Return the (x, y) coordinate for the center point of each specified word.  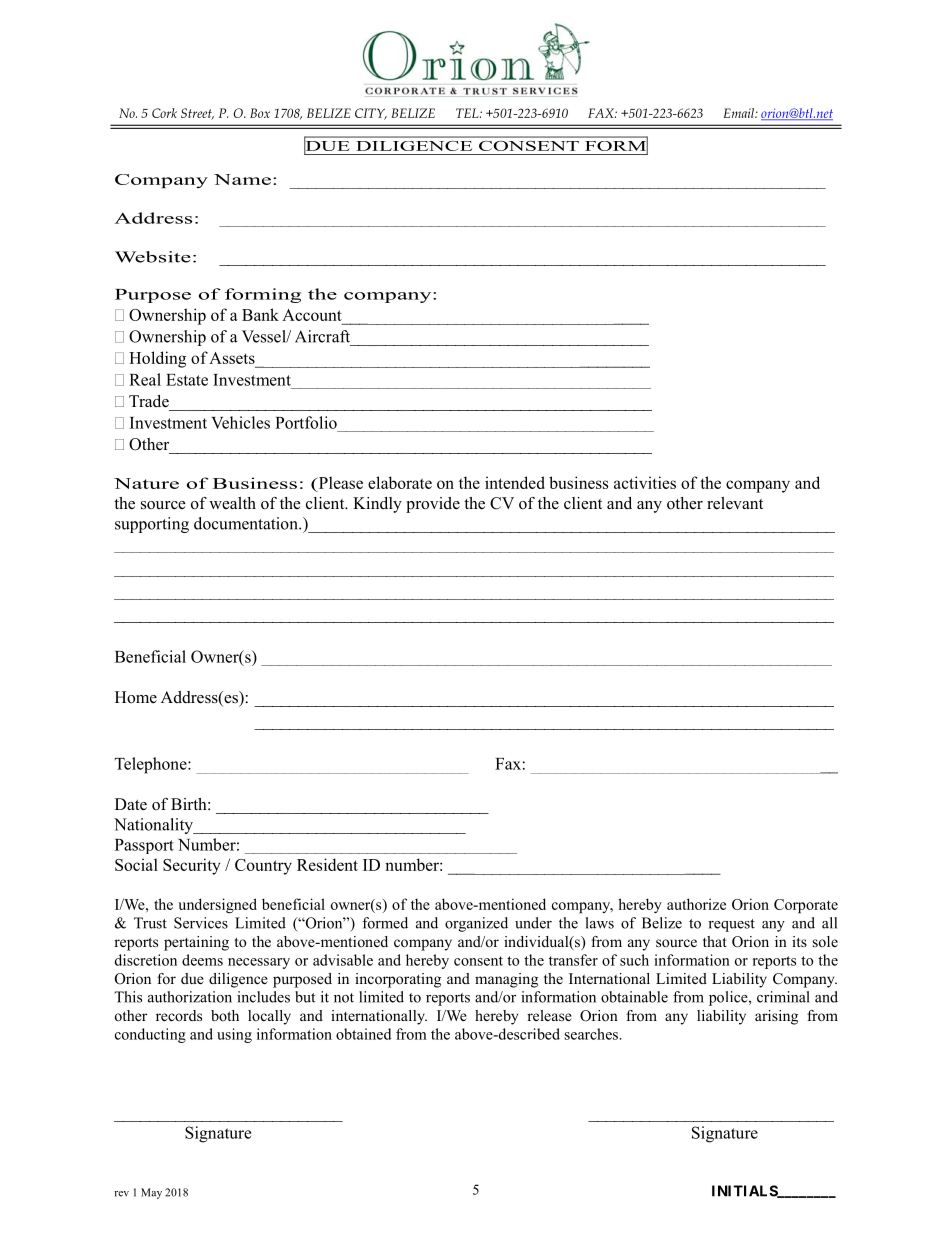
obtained (363, 1034)
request (731, 925)
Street (197, 114)
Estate (187, 380)
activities (645, 482)
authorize (696, 904)
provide (433, 505)
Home (136, 697)
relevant (735, 503)
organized (476, 924)
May (151, 1193)
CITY (371, 114)
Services (201, 923)
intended (515, 482)
